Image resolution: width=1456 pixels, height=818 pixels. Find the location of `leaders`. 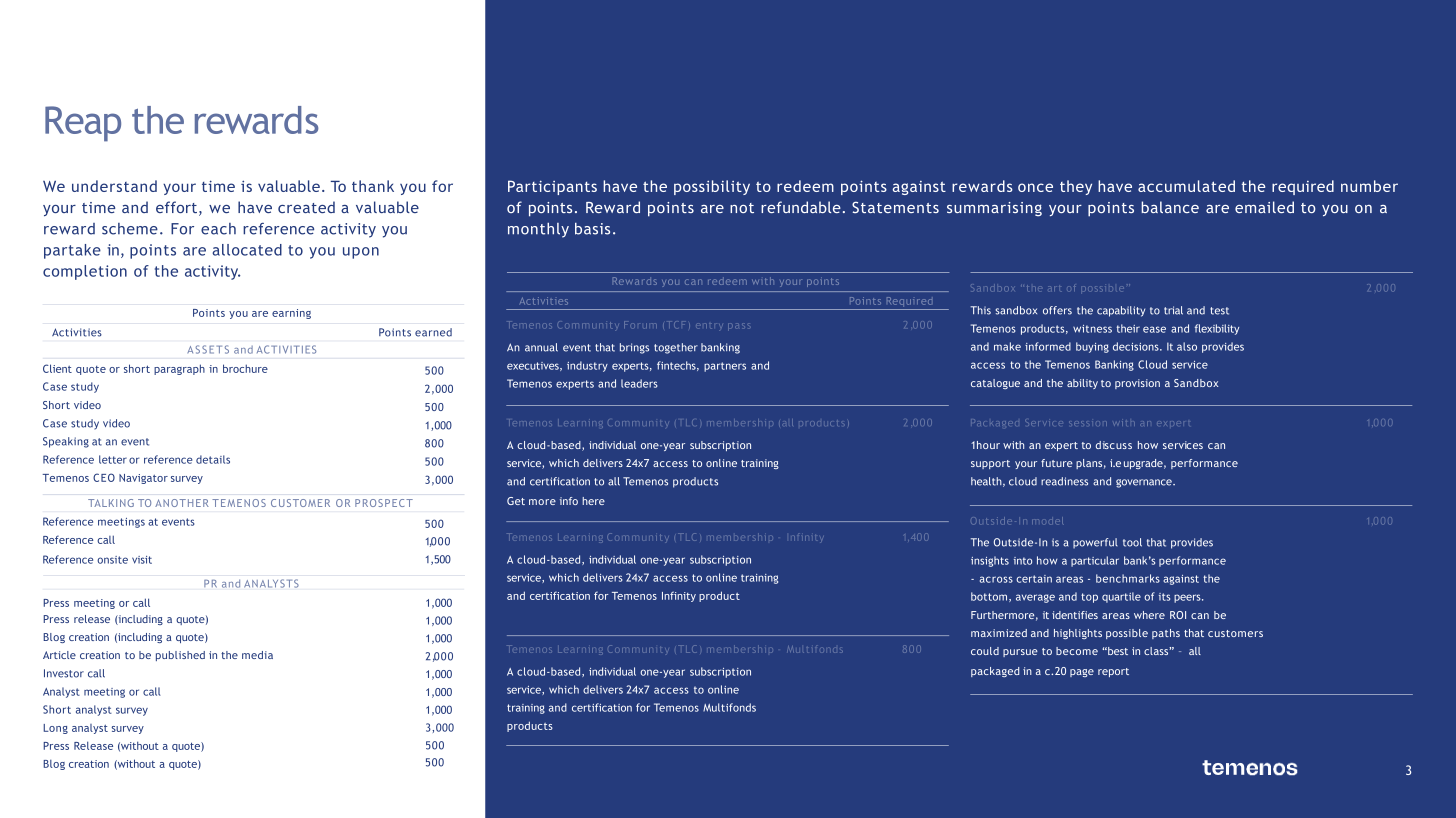

leaders is located at coordinates (639, 383).
